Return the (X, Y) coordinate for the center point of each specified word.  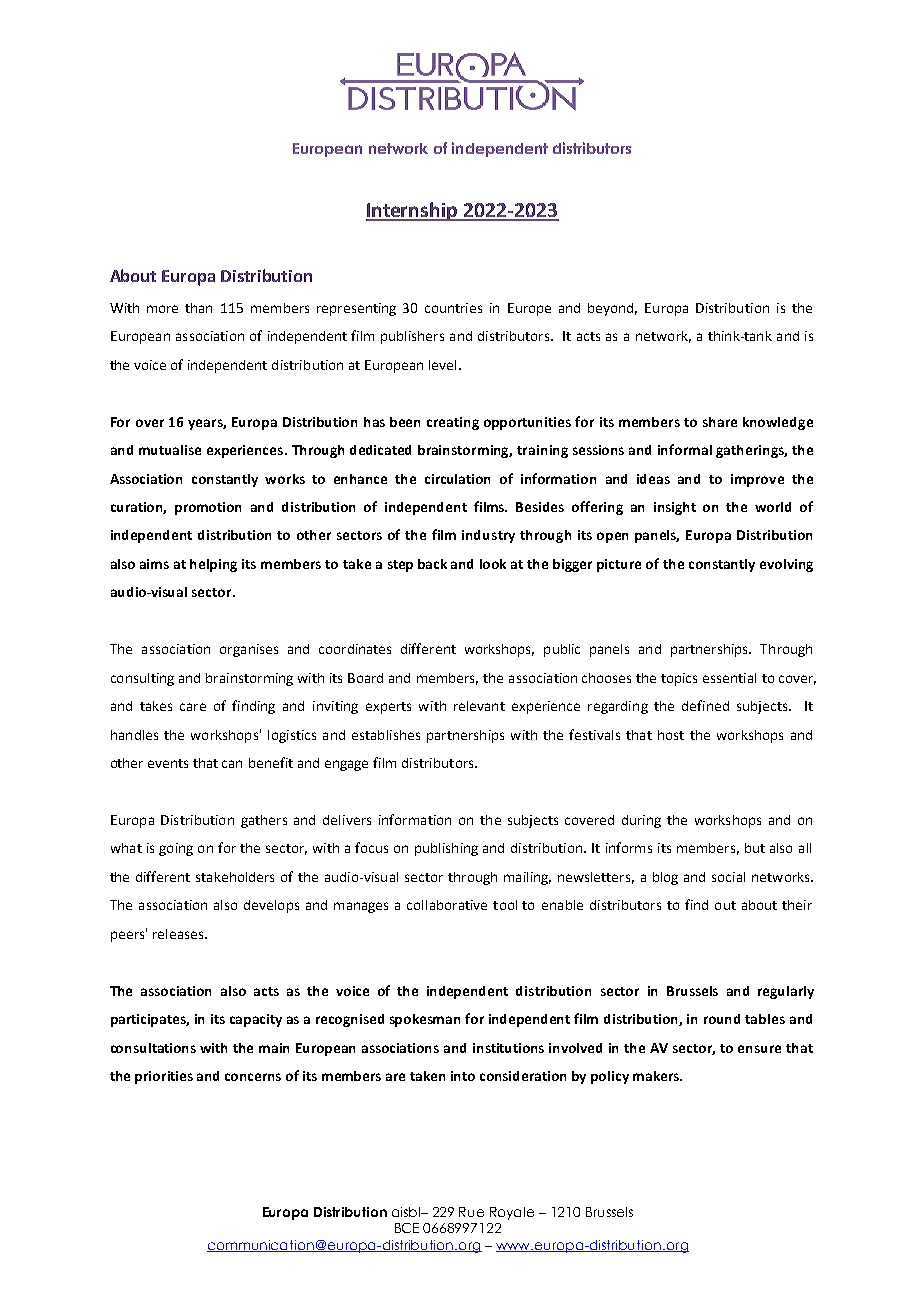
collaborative (447, 905)
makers (657, 1076)
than (198, 308)
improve (757, 480)
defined (705, 705)
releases (179, 934)
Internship (413, 211)
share (720, 422)
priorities (164, 1077)
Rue (471, 1212)
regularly (786, 992)
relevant (479, 706)
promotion (208, 508)
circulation (457, 479)
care (193, 707)
